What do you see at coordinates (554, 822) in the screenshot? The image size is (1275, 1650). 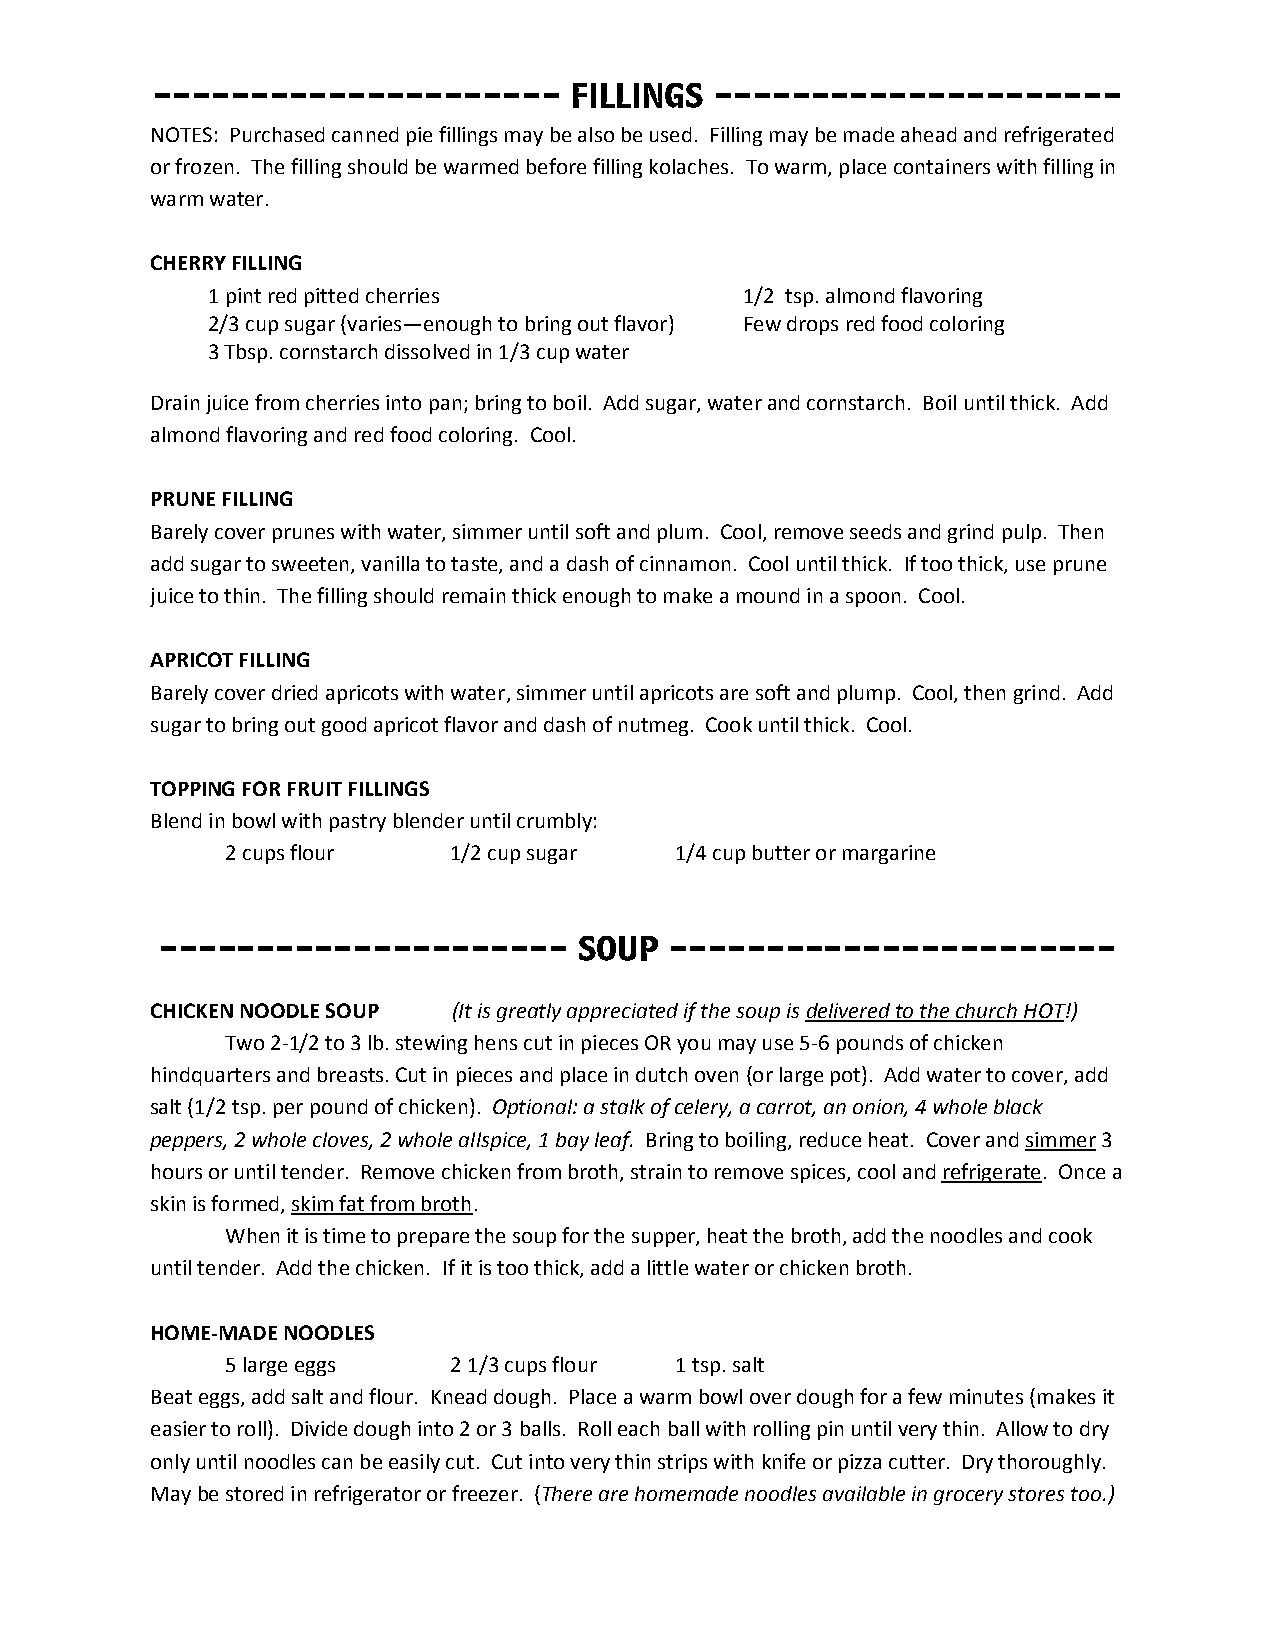 I see `crumbly` at bounding box center [554, 822].
